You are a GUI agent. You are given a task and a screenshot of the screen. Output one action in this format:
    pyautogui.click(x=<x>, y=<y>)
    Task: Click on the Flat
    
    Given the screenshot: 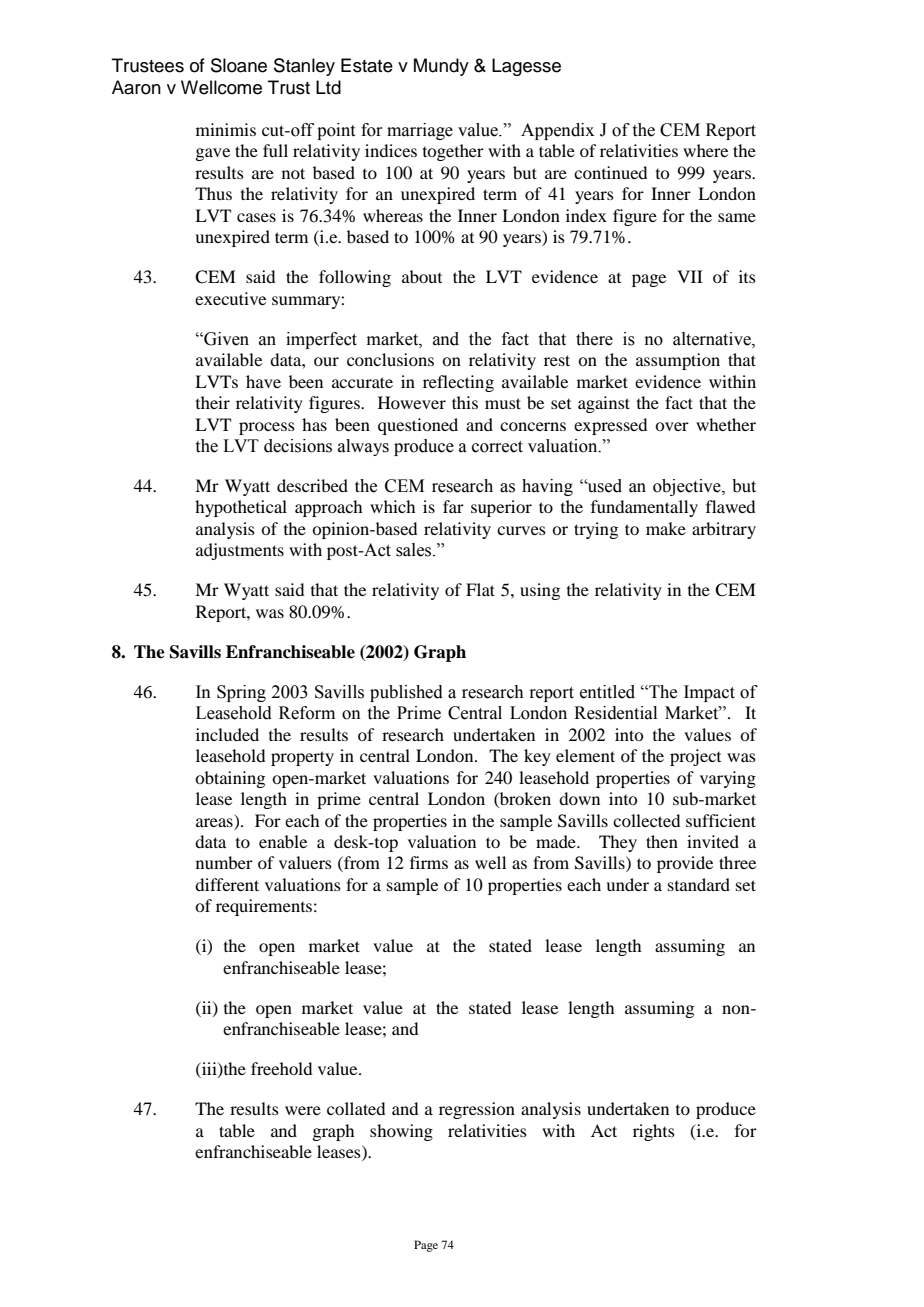 What is the action you would take?
    pyautogui.click(x=480, y=589)
